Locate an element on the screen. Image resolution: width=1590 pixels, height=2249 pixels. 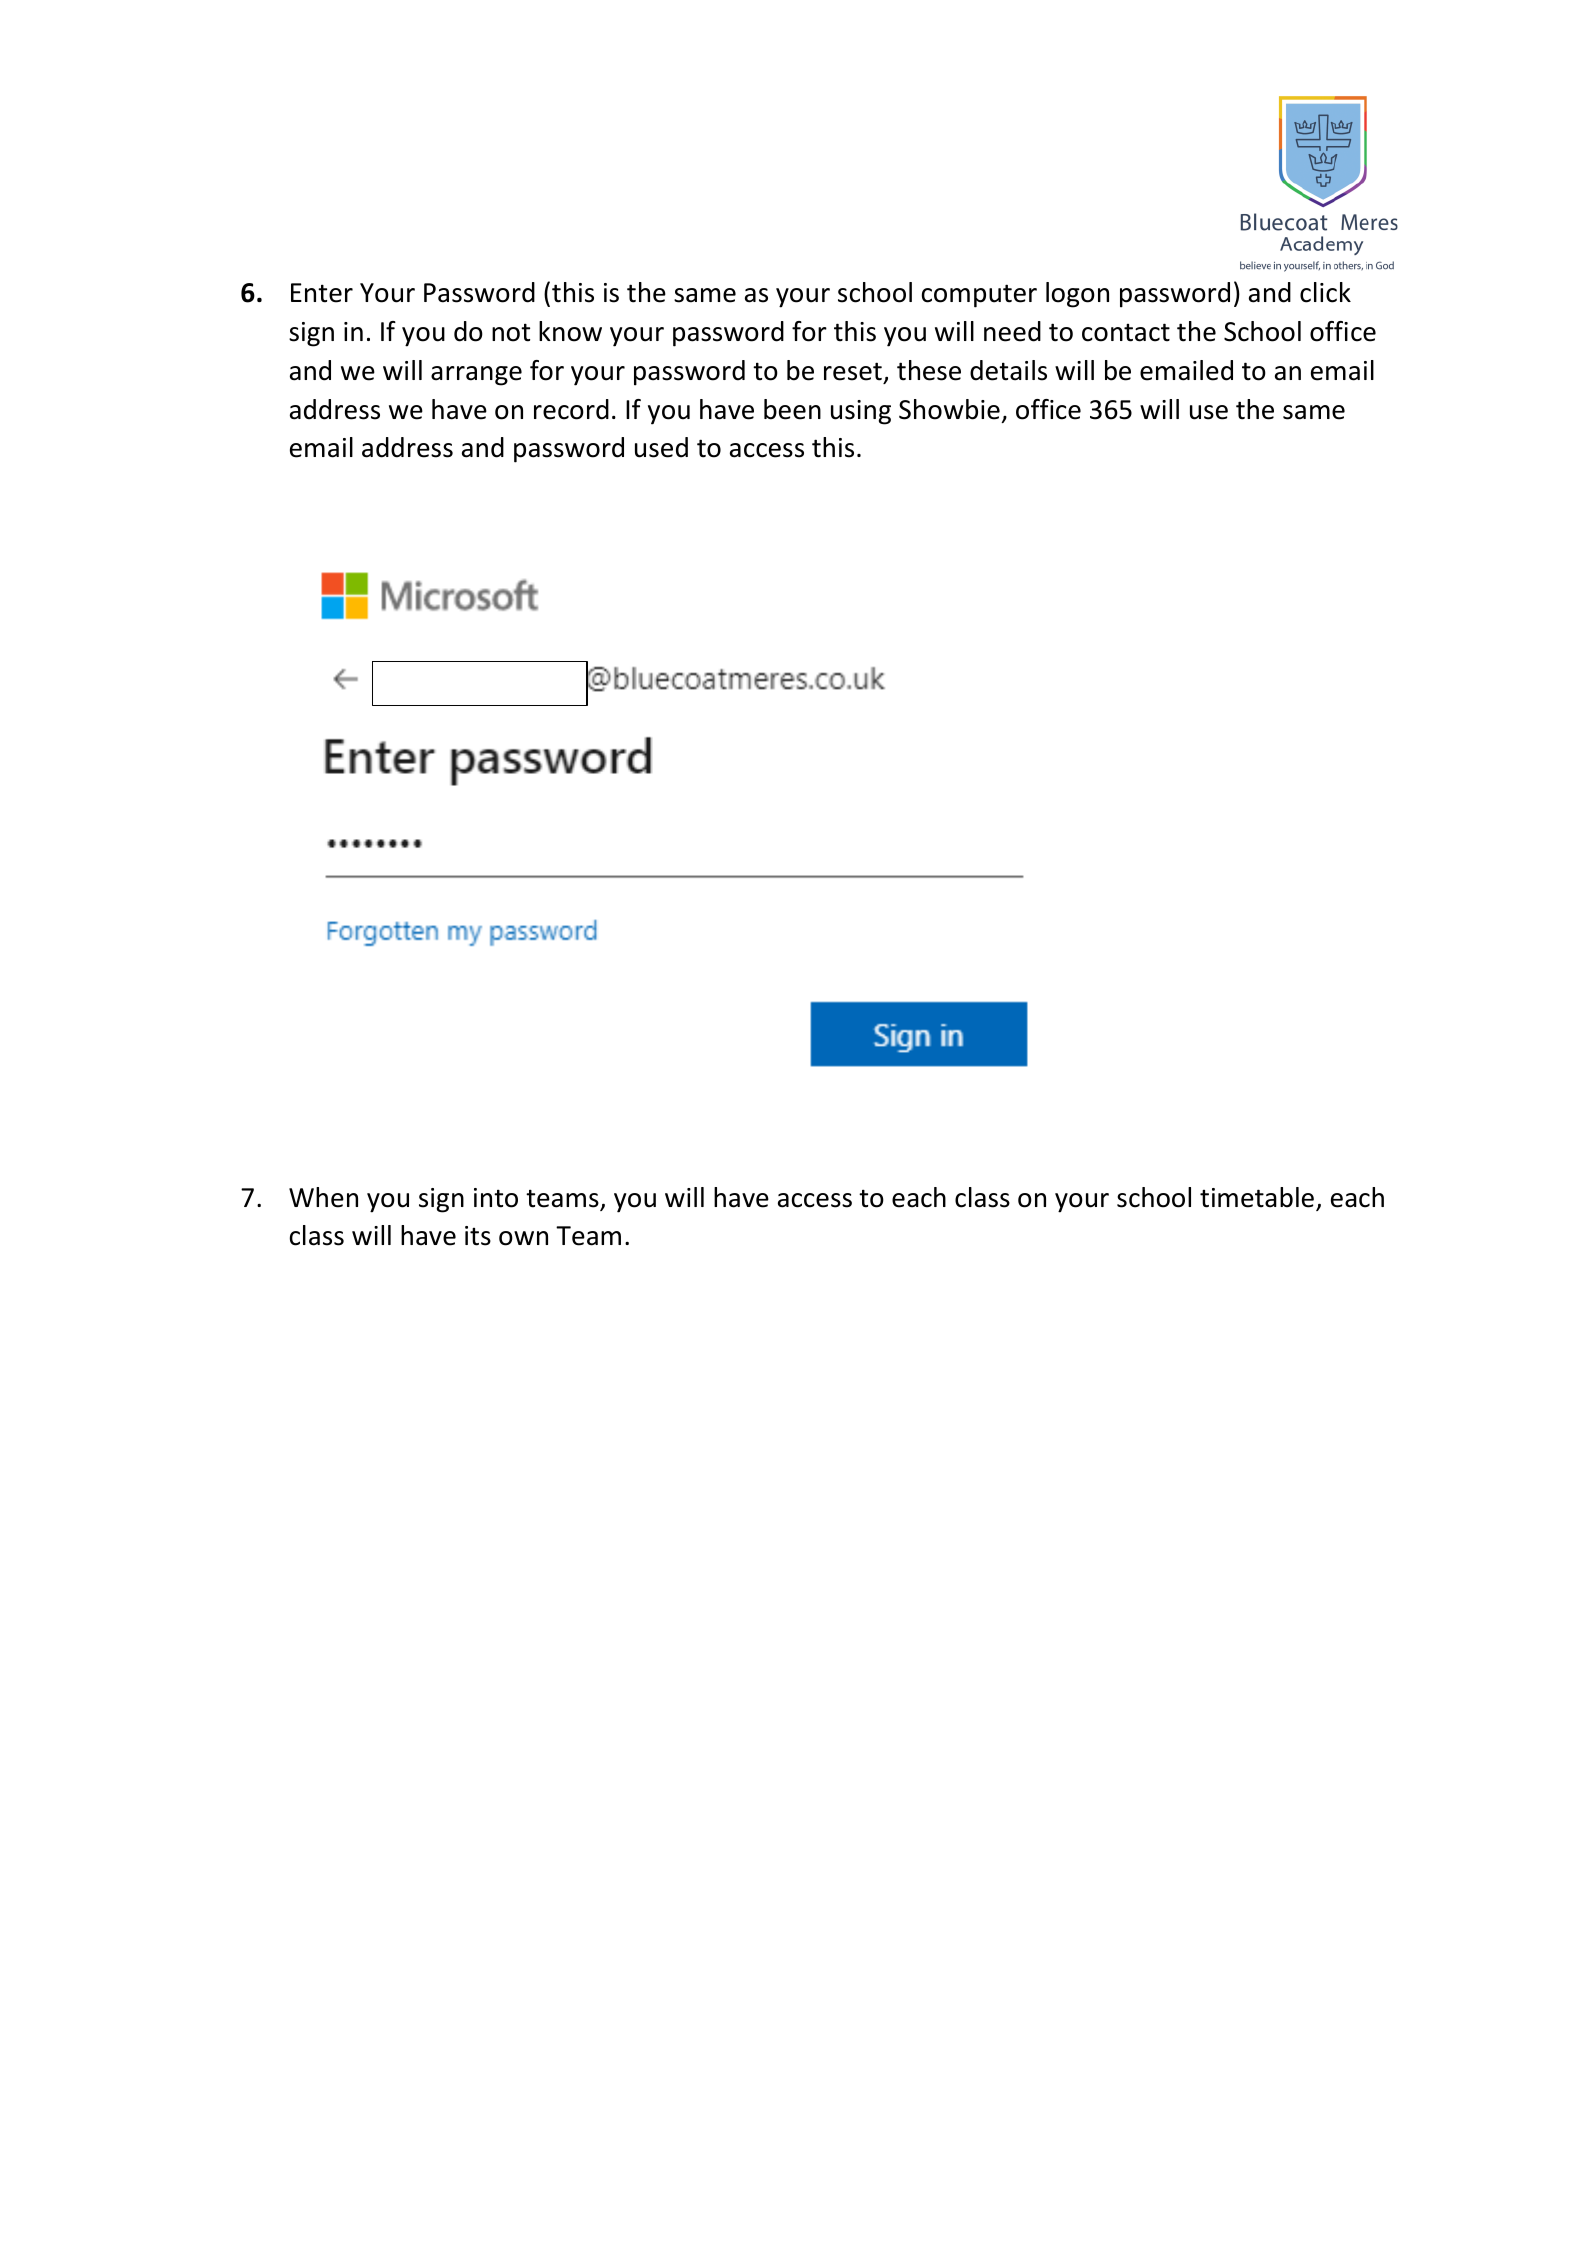
contact is located at coordinates (1126, 332).
